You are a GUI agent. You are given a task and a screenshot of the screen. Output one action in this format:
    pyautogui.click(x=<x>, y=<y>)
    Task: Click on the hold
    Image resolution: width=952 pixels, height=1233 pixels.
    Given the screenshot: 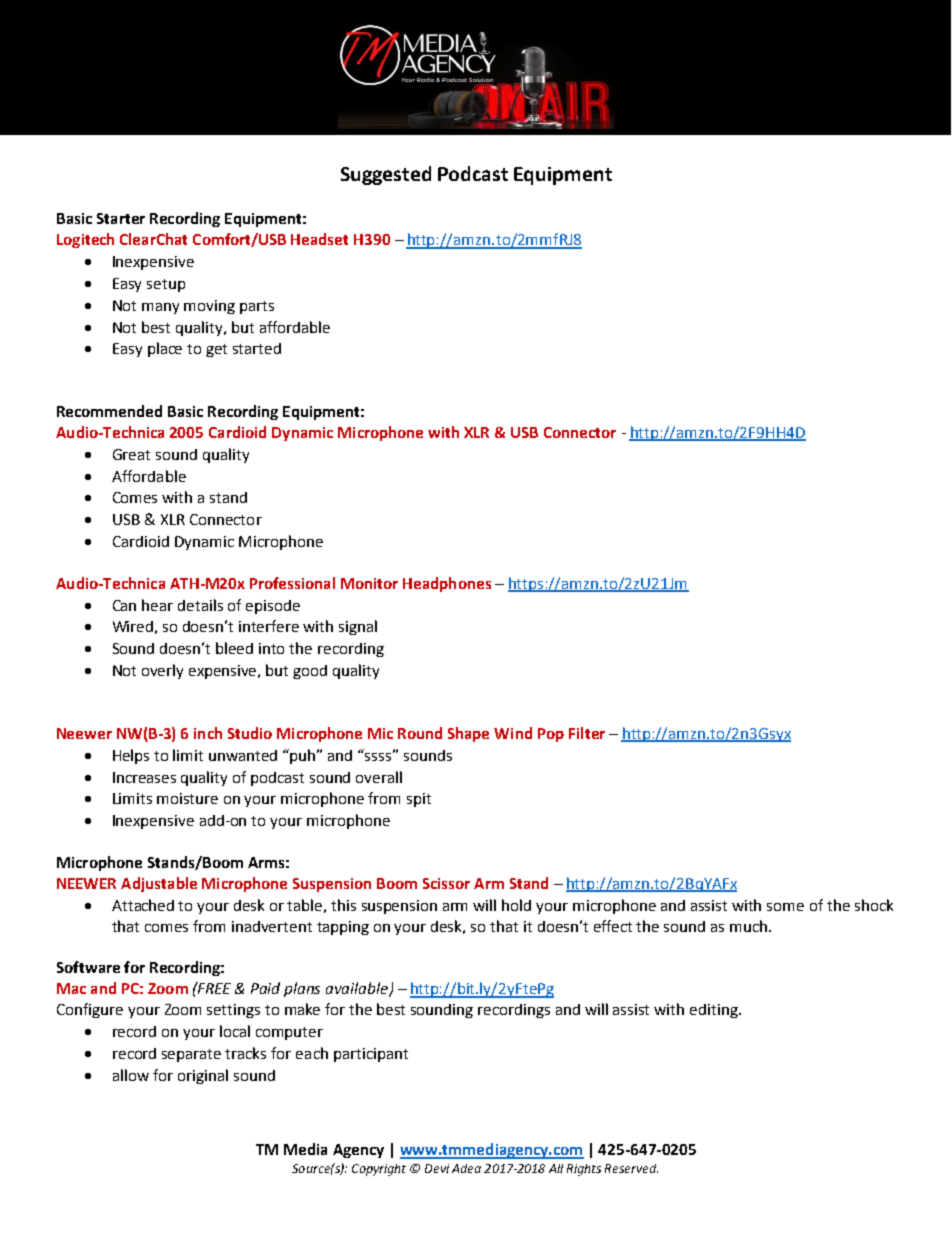 What is the action you would take?
    pyautogui.click(x=516, y=905)
